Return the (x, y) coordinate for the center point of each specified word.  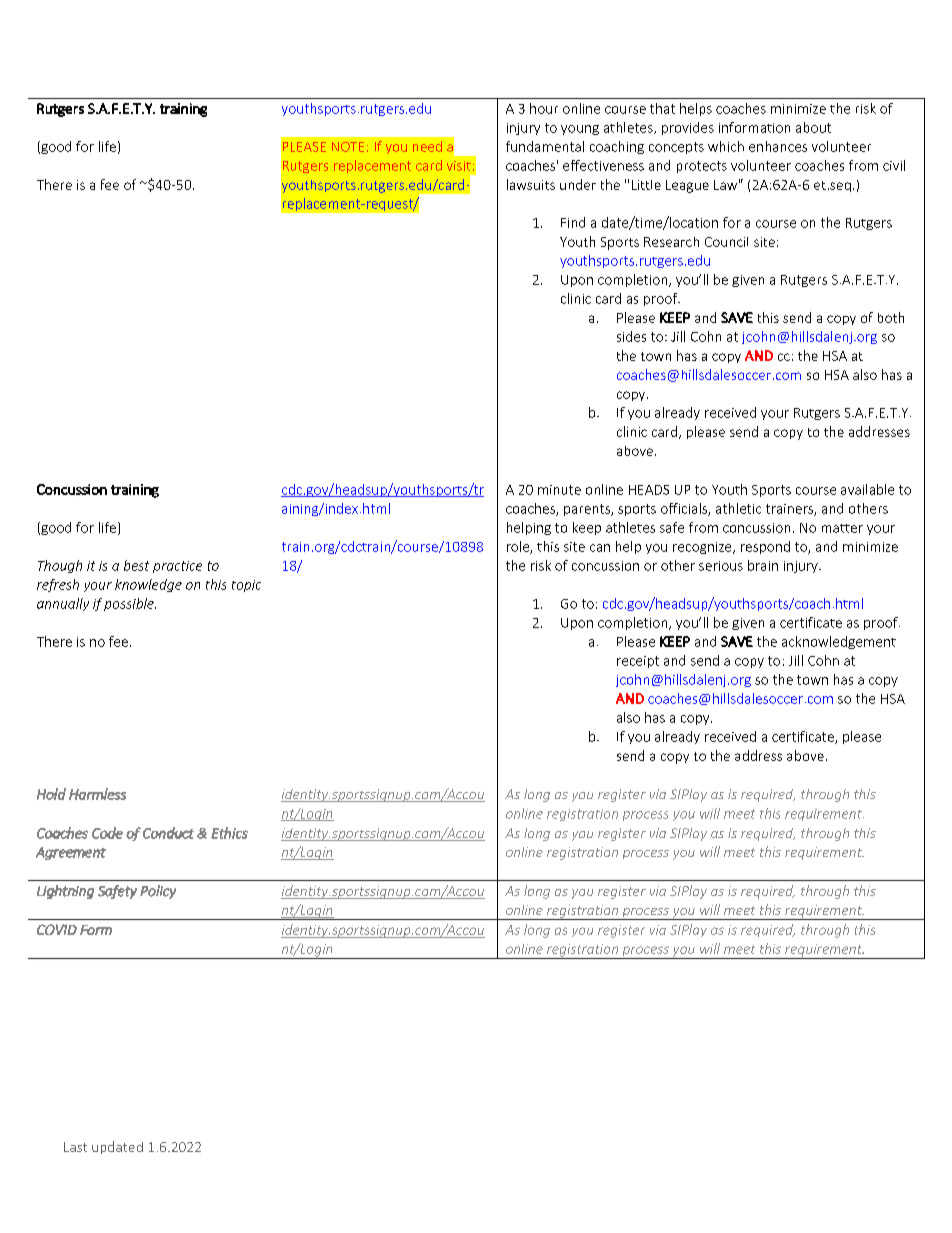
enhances (778, 146)
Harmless (97, 794)
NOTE (348, 147)
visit (459, 166)
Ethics (229, 833)
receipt (638, 662)
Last (75, 1147)
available (867, 489)
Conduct (168, 833)
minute (559, 490)
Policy (158, 892)
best (136, 565)
